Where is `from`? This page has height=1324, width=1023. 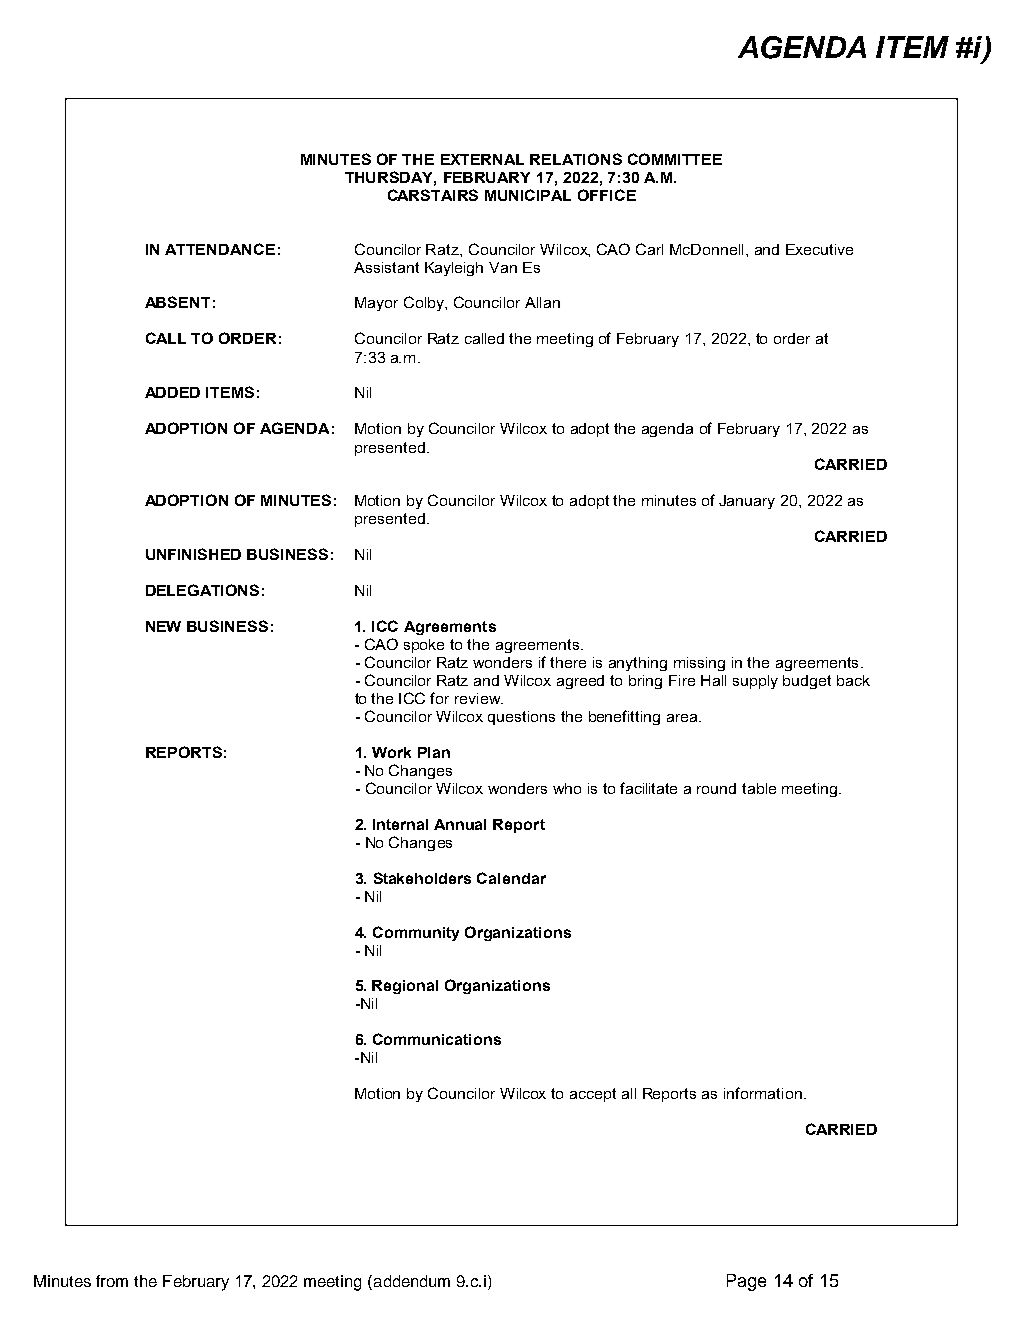
from is located at coordinates (112, 1281).
